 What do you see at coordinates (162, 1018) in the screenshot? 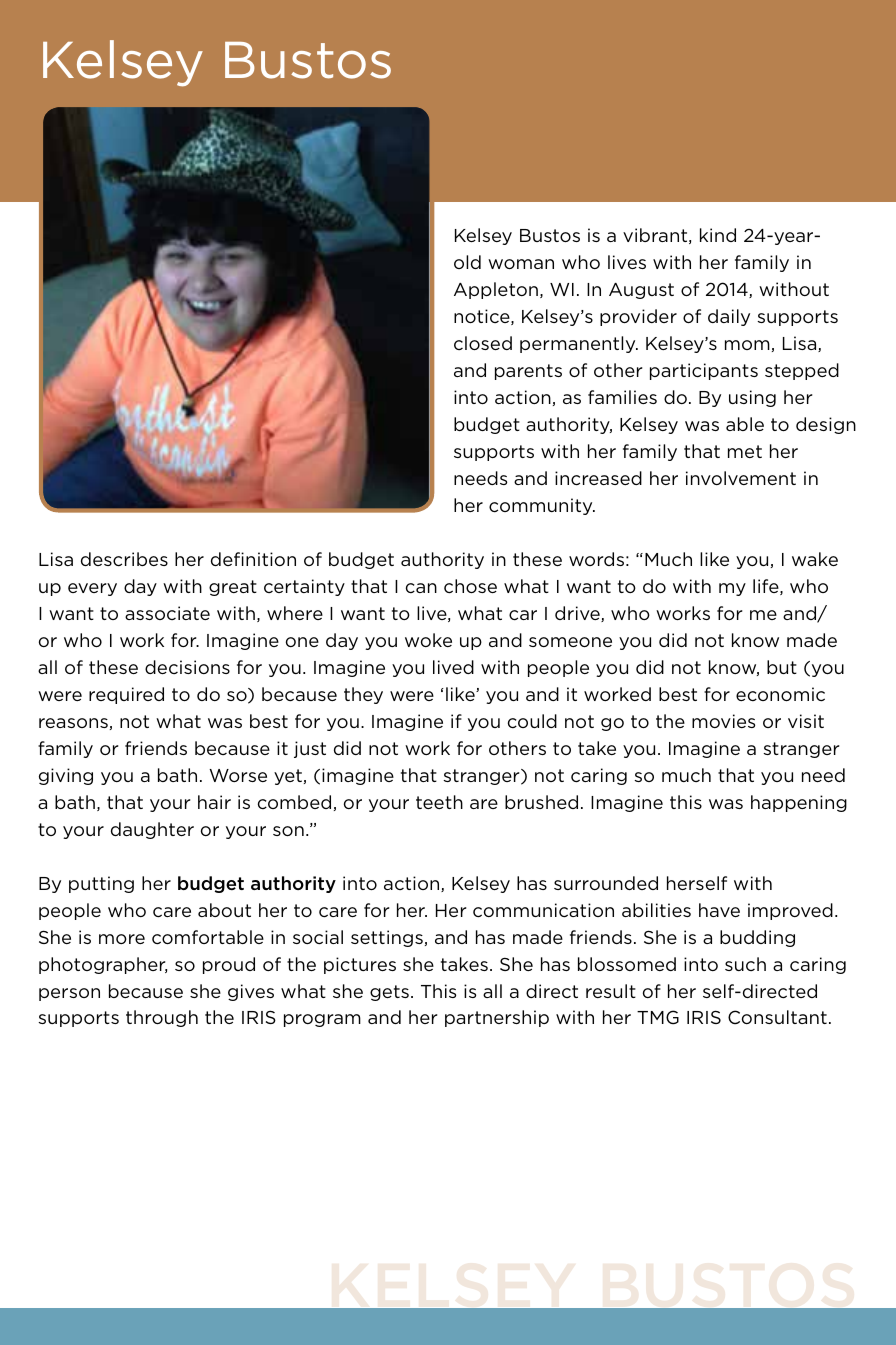
I see `through` at bounding box center [162, 1018].
